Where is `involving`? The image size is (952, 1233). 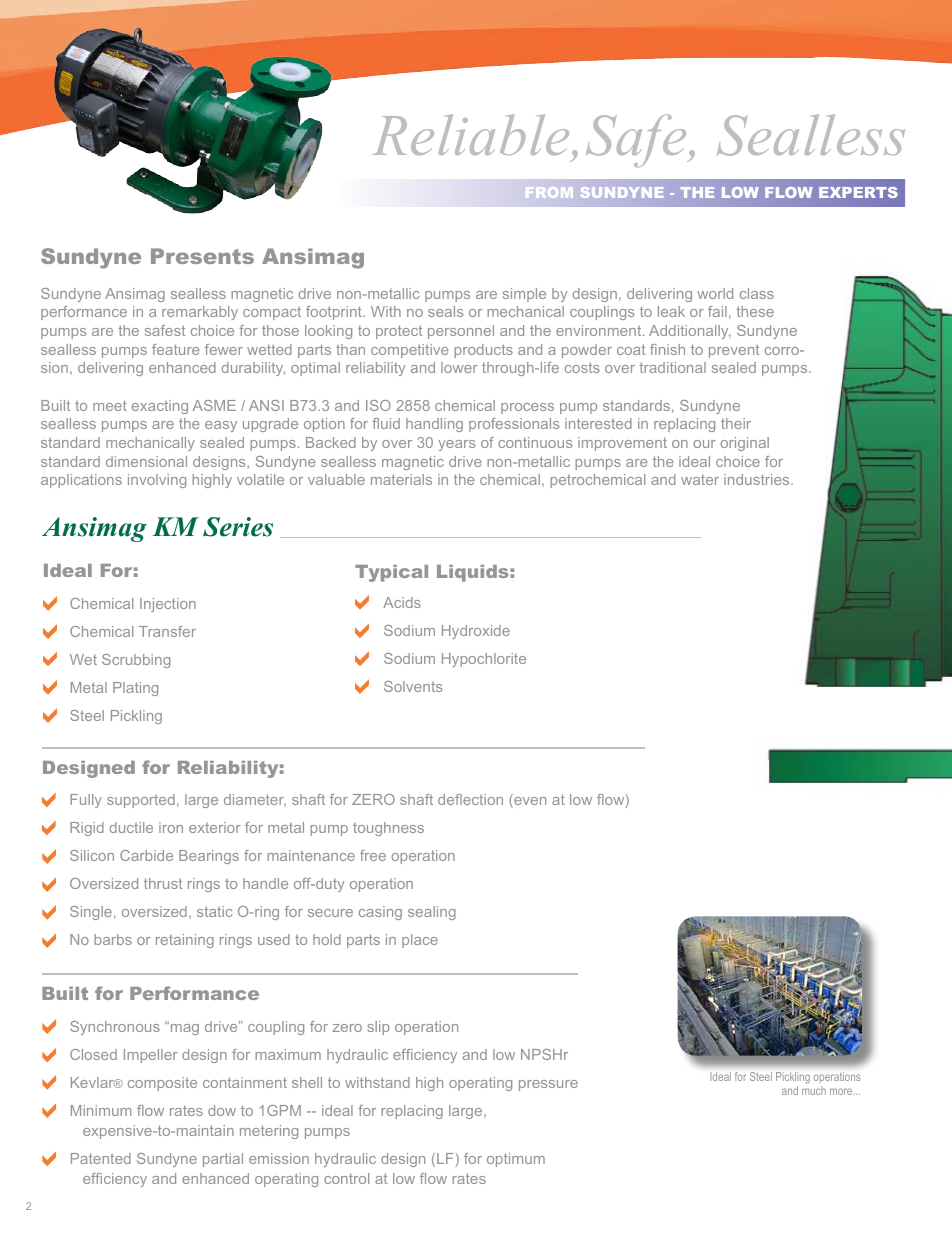 involving is located at coordinates (157, 481).
